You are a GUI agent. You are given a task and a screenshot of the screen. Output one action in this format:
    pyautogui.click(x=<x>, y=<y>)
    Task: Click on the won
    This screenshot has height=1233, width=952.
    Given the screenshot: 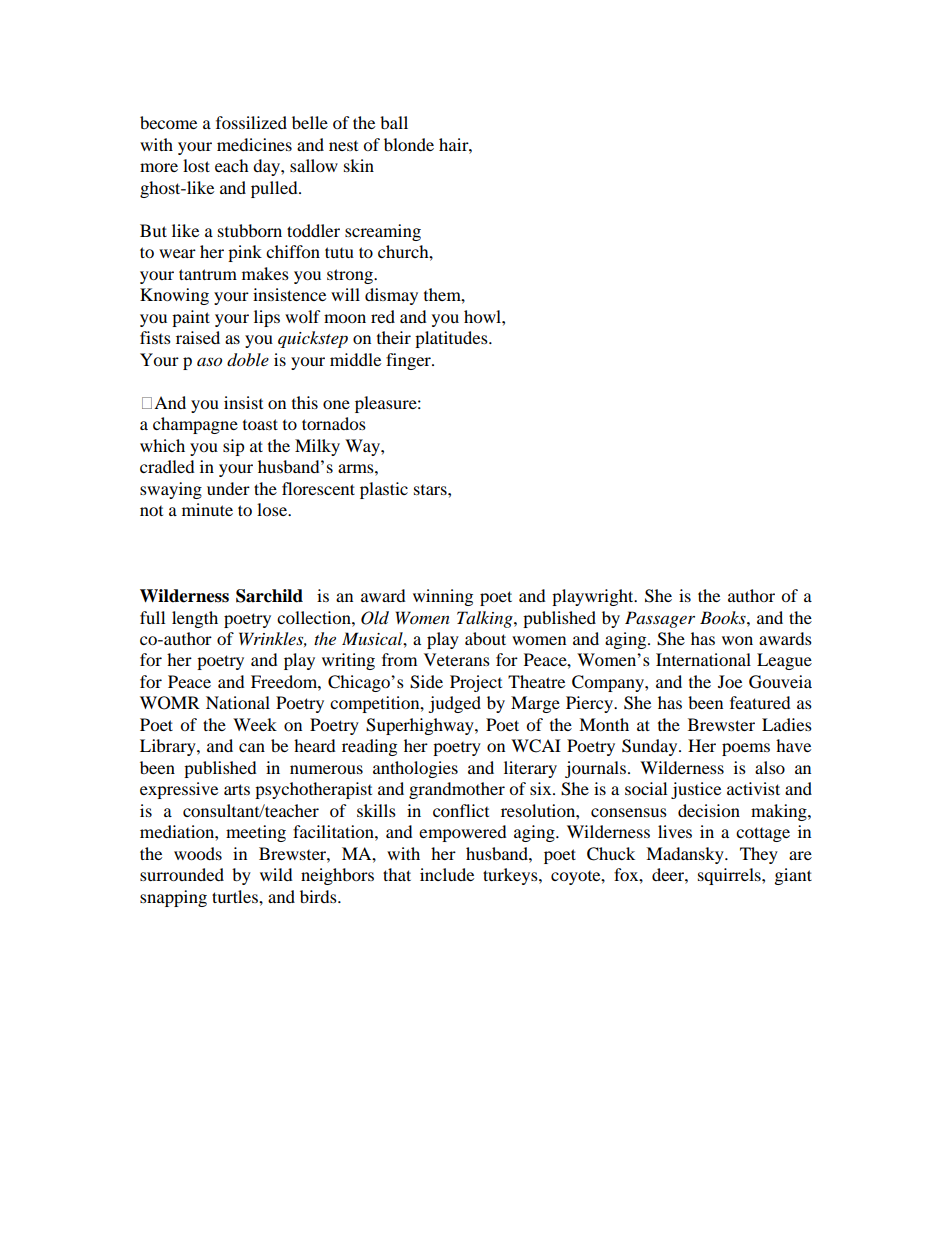 What is the action you would take?
    pyautogui.click(x=737, y=640)
